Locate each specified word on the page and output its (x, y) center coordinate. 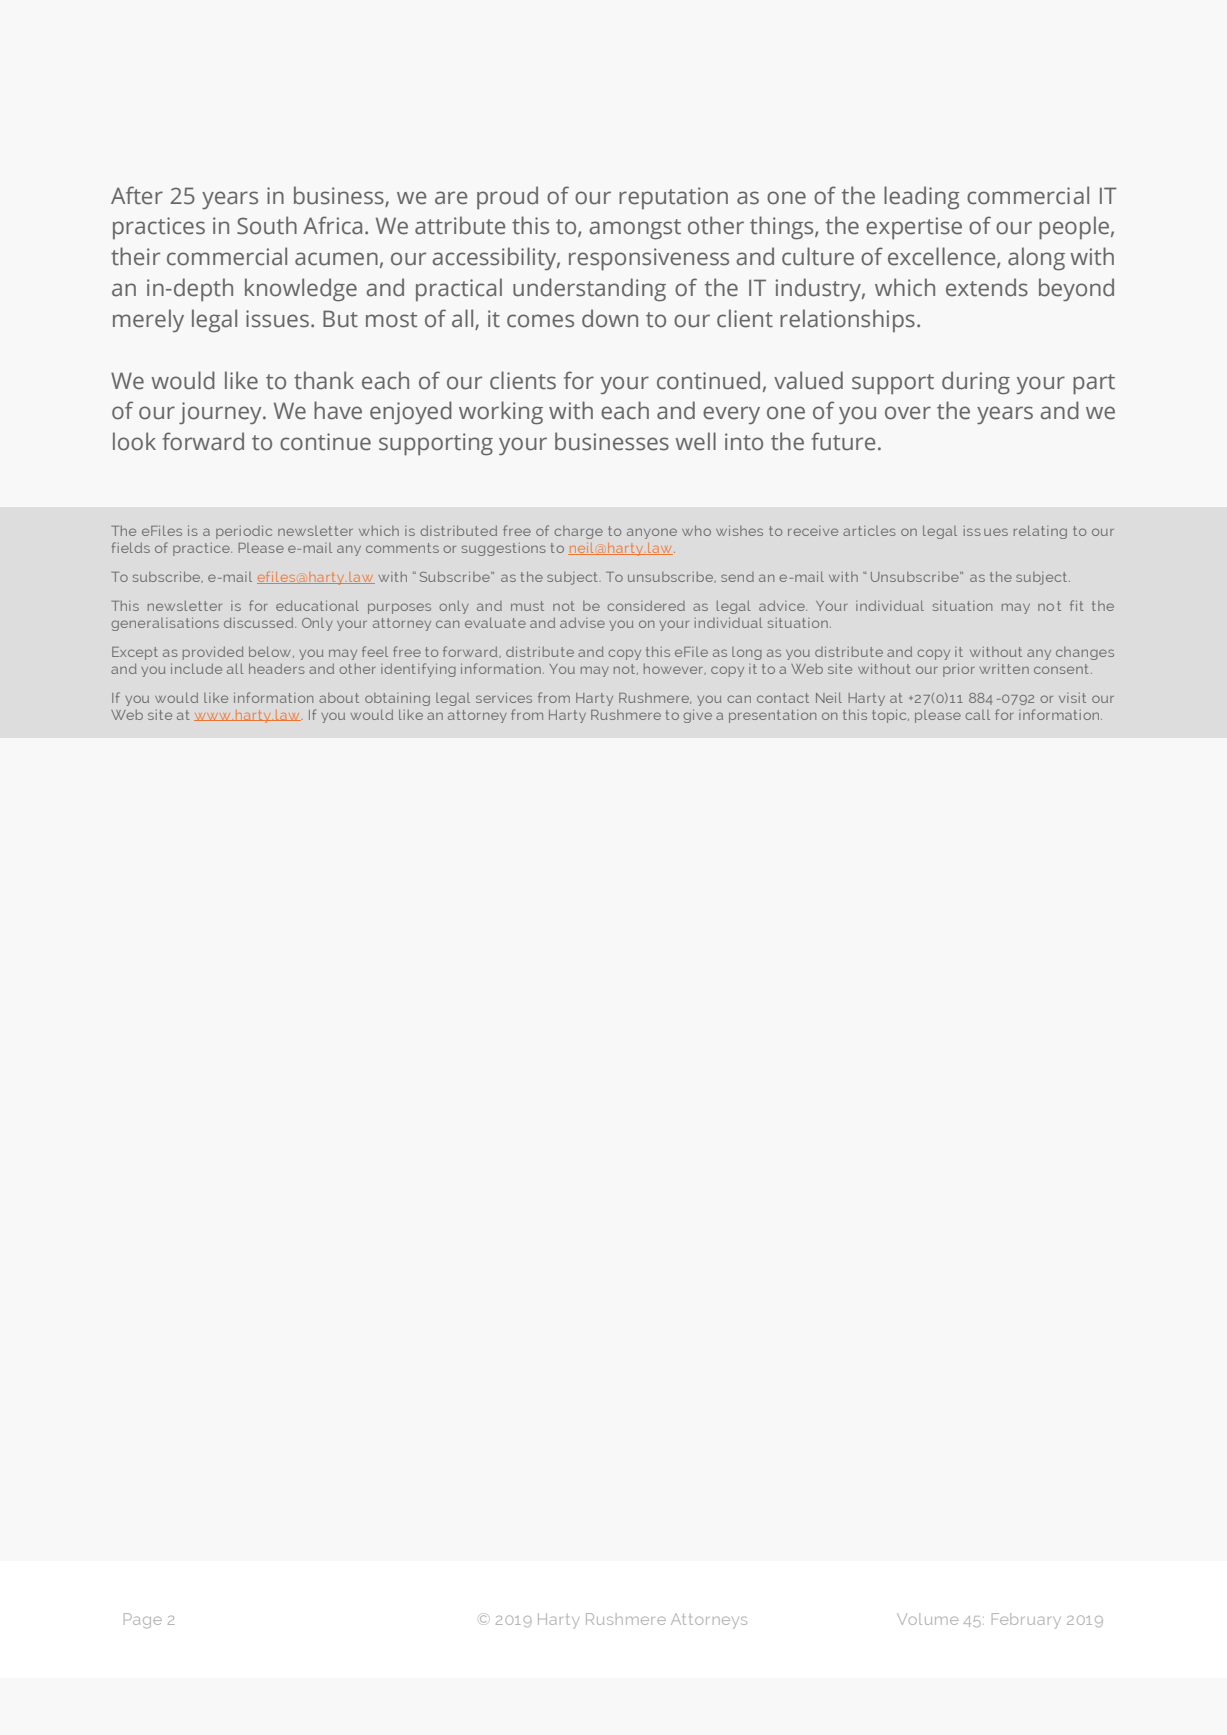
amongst (635, 229)
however (675, 669)
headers (277, 668)
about (339, 698)
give (697, 716)
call (977, 715)
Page (143, 1620)
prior (959, 670)
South (267, 225)
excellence (943, 257)
